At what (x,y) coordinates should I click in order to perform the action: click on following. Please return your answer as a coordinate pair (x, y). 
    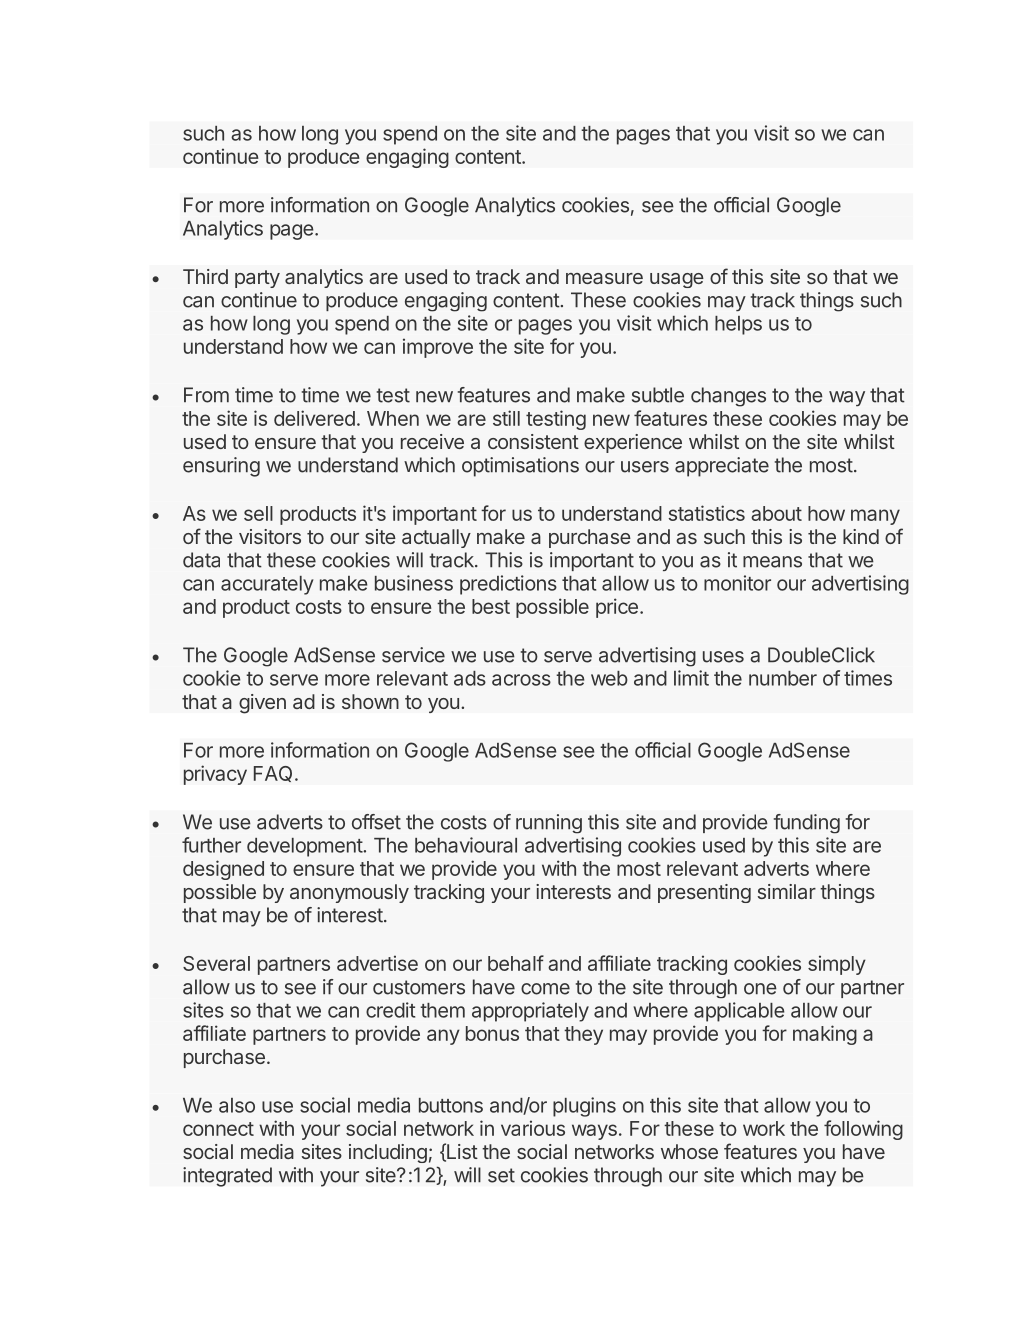
    Looking at the image, I should click on (863, 1130).
